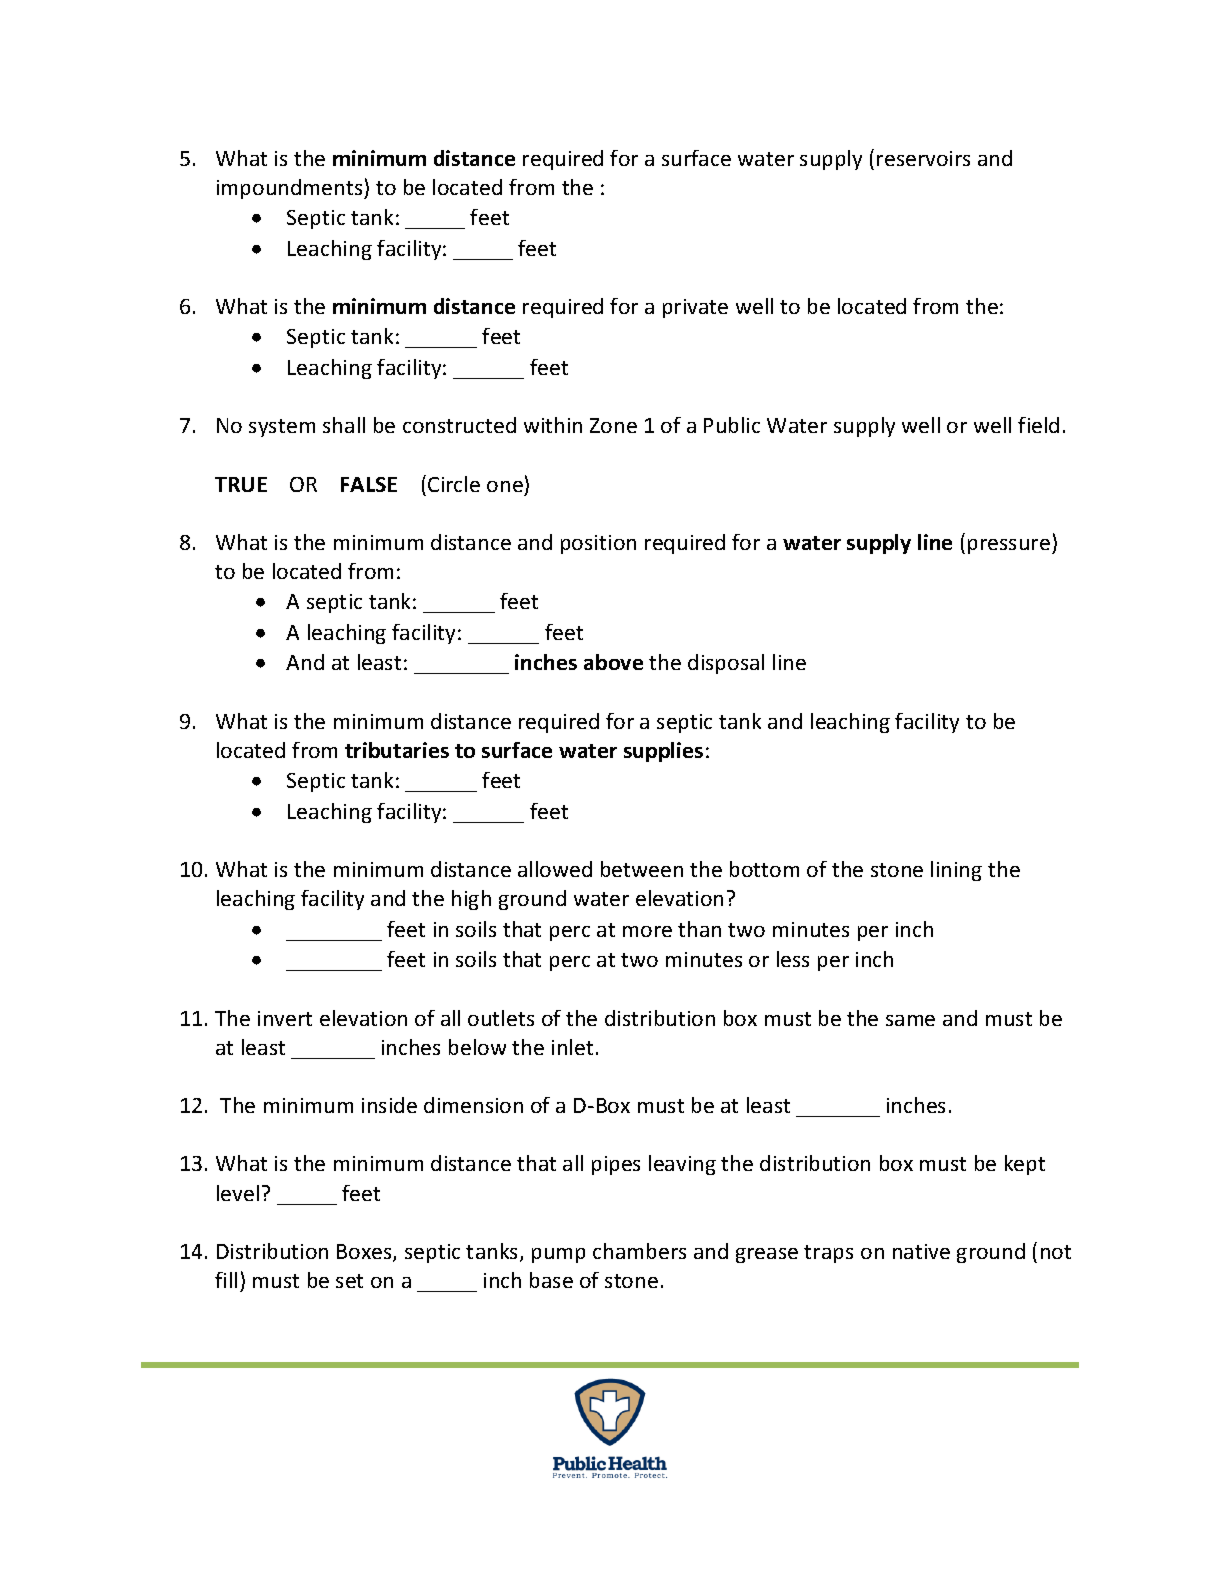 The image size is (1219, 1577). What do you see at coordinates (923, 158) in the image?
I see `reservoirs` at bounding box center [923, 158].
